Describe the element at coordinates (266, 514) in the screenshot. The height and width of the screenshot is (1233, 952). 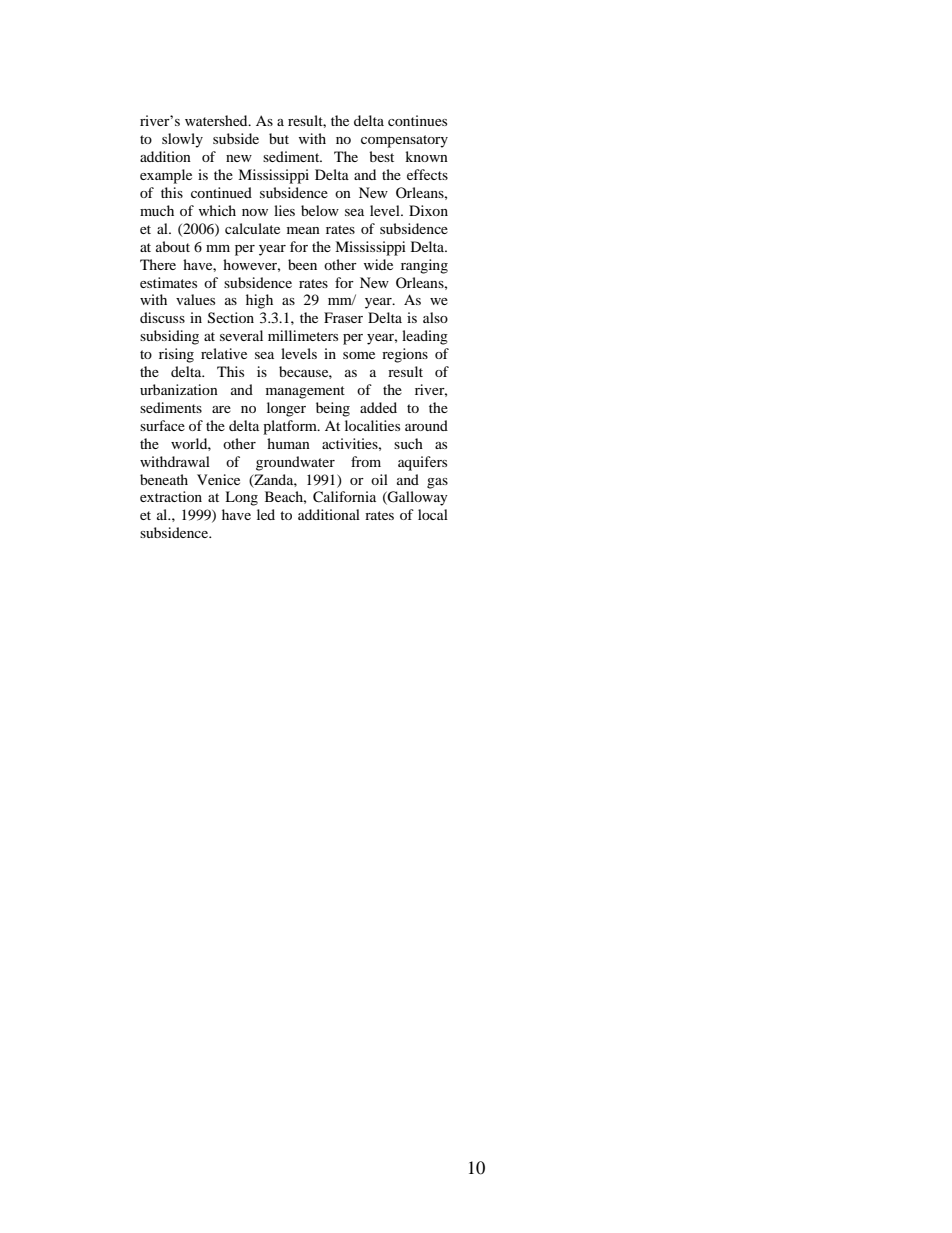
I see `led` at that location.
